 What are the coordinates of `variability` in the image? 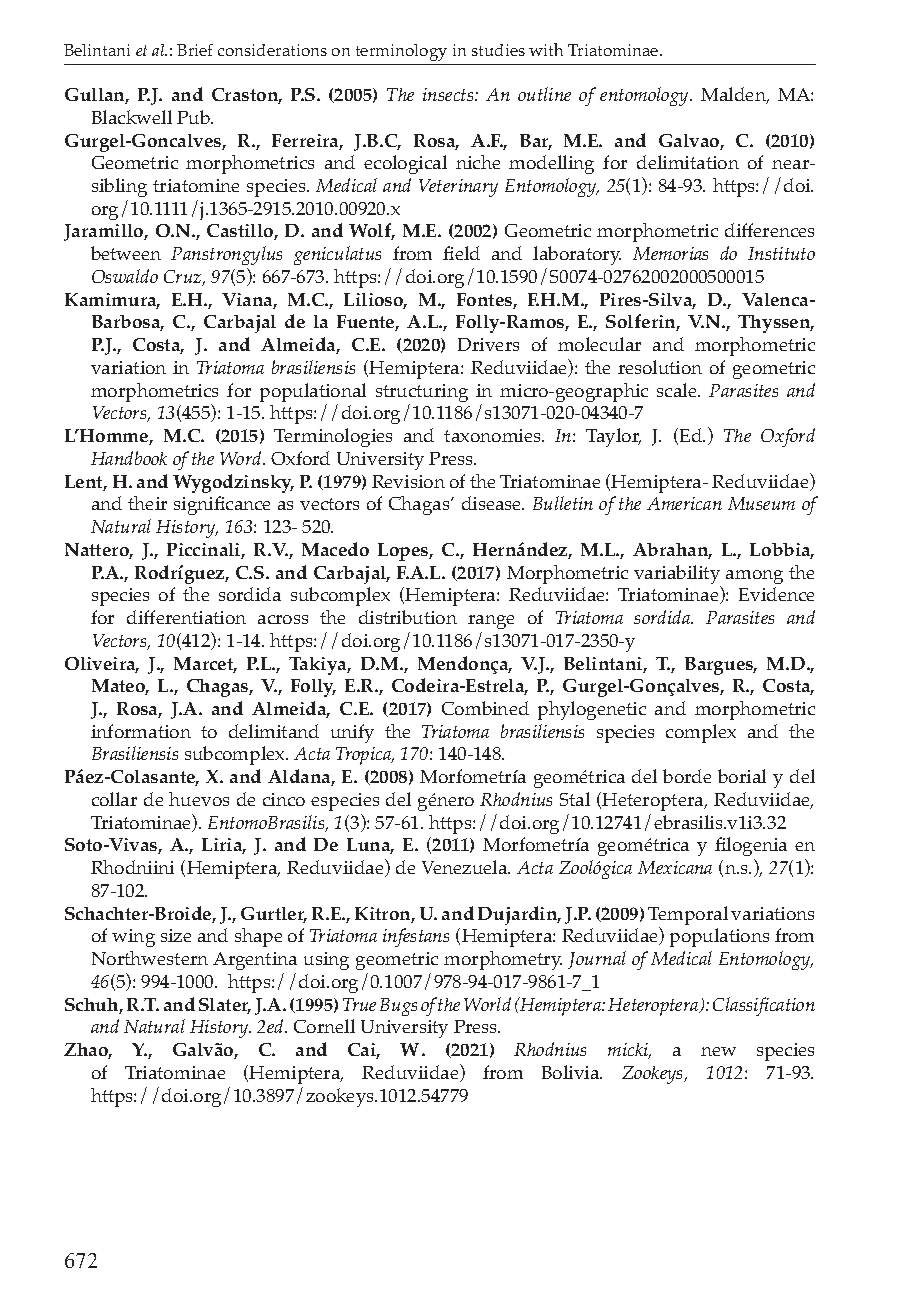 It's located at (677, 576).
